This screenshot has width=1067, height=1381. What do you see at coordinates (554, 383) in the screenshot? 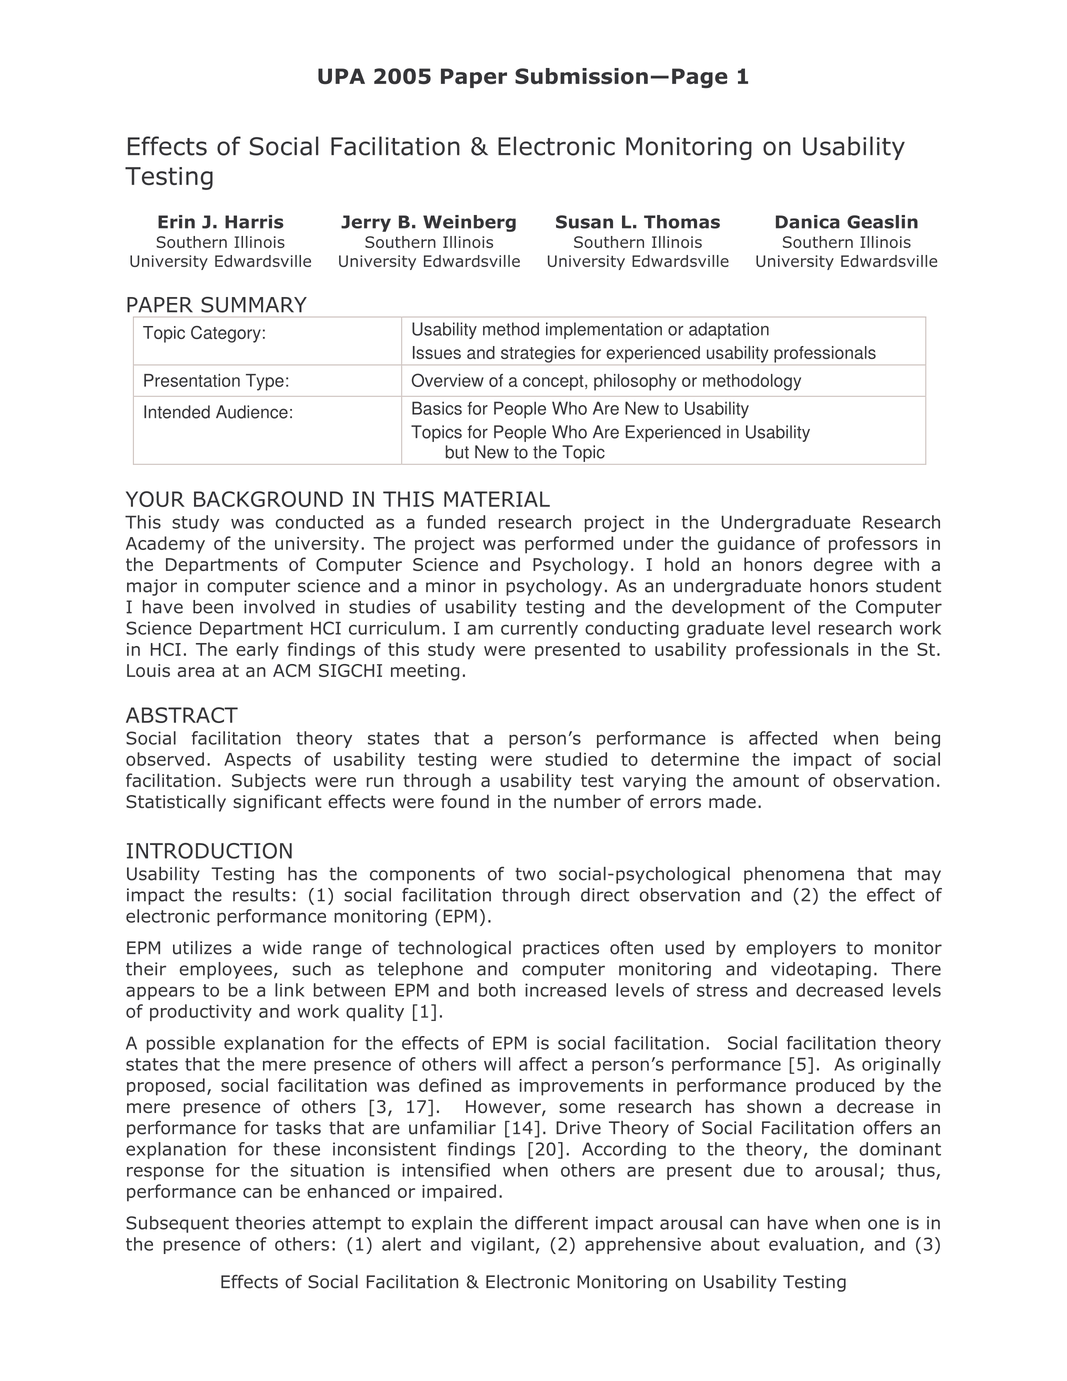
I see `concept` at bounding box center [554, 383].
